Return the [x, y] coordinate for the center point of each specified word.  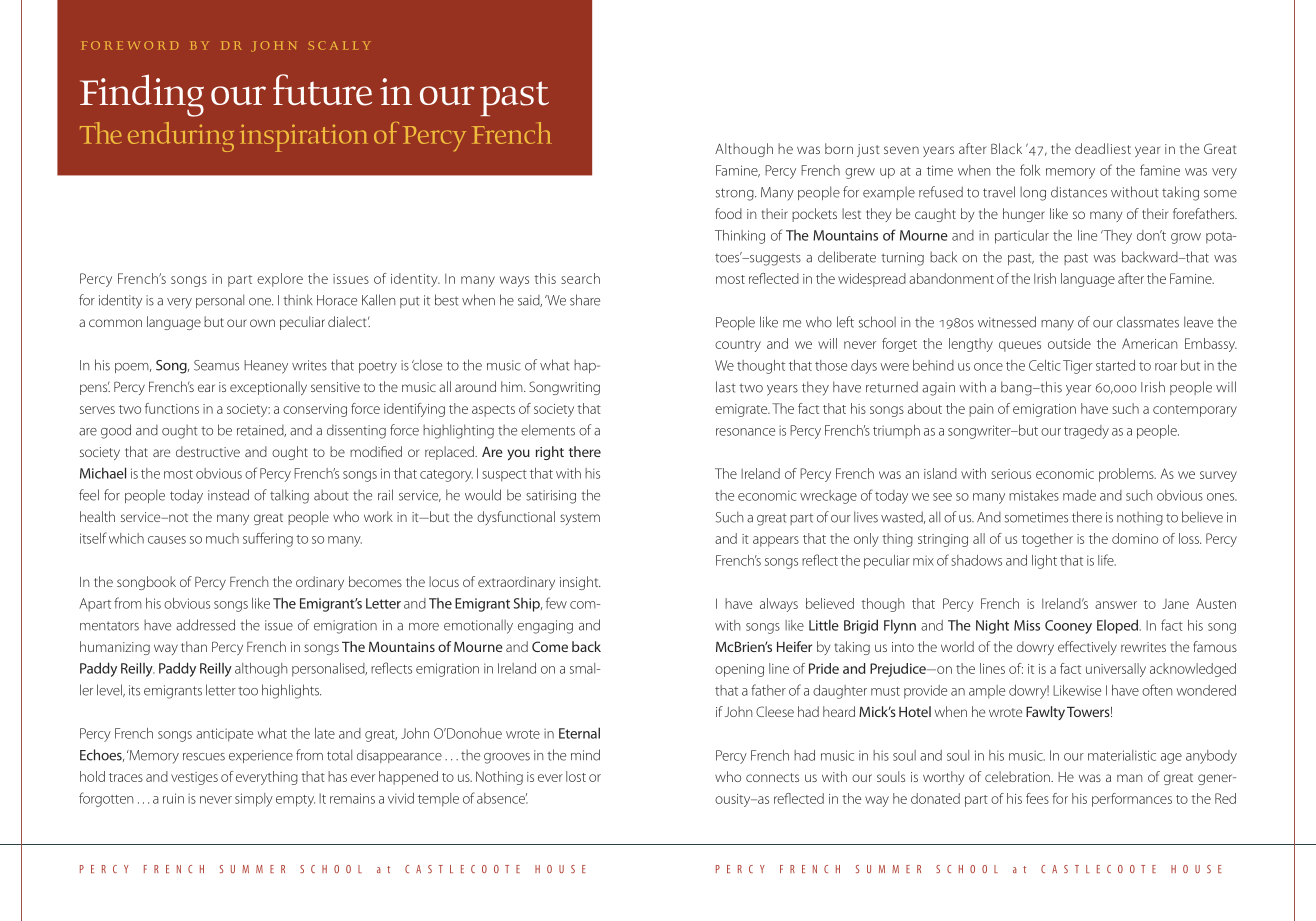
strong [736, 194]
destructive [208, 451]
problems [1127, 475]
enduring [181, 137]
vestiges [194, 778]
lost [576, 776]
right [550, 453]
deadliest [1103, 148]
